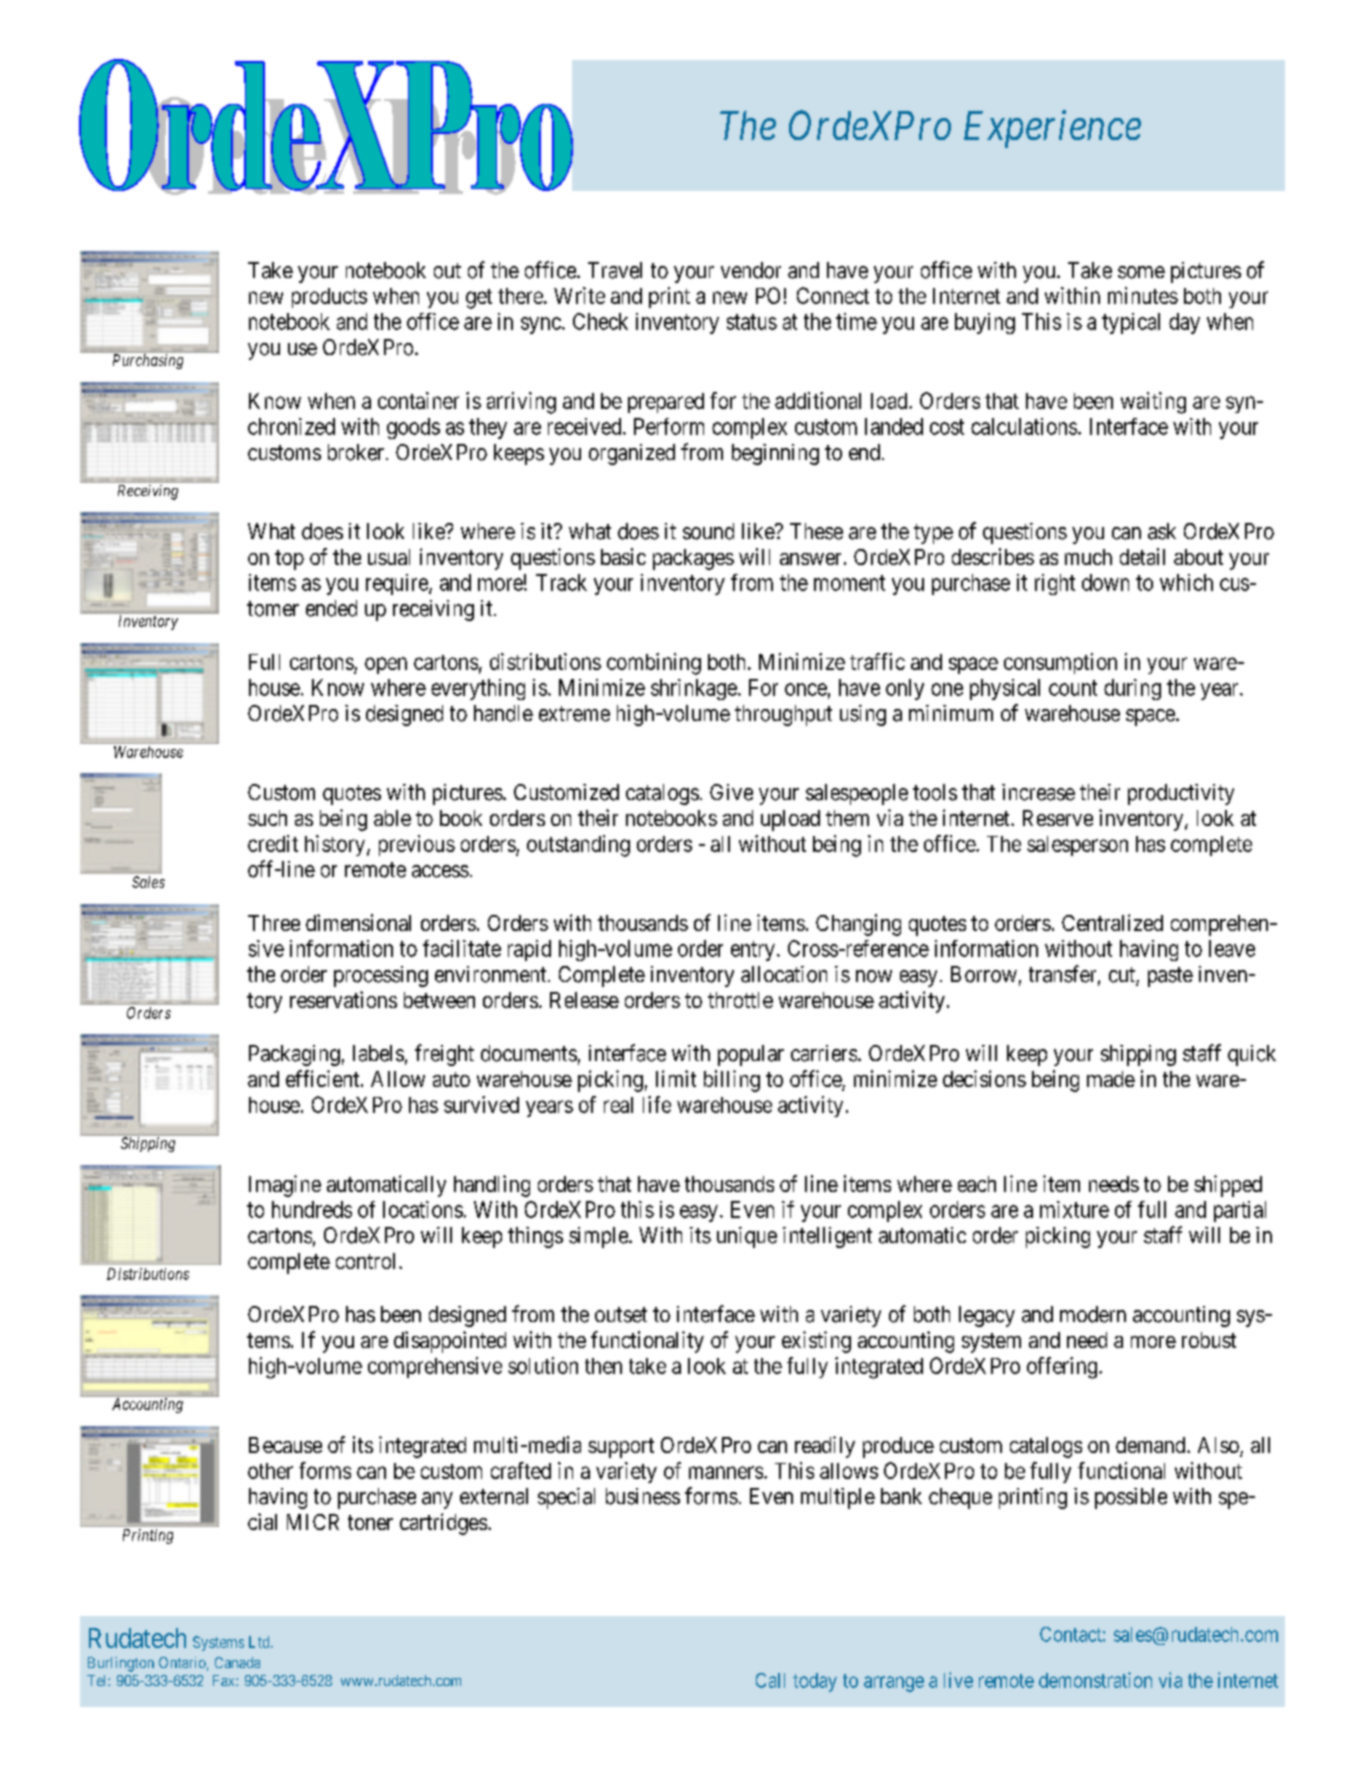 The image size is (1365, 1767). I want to click on Ltd, so click(260, 1642).
